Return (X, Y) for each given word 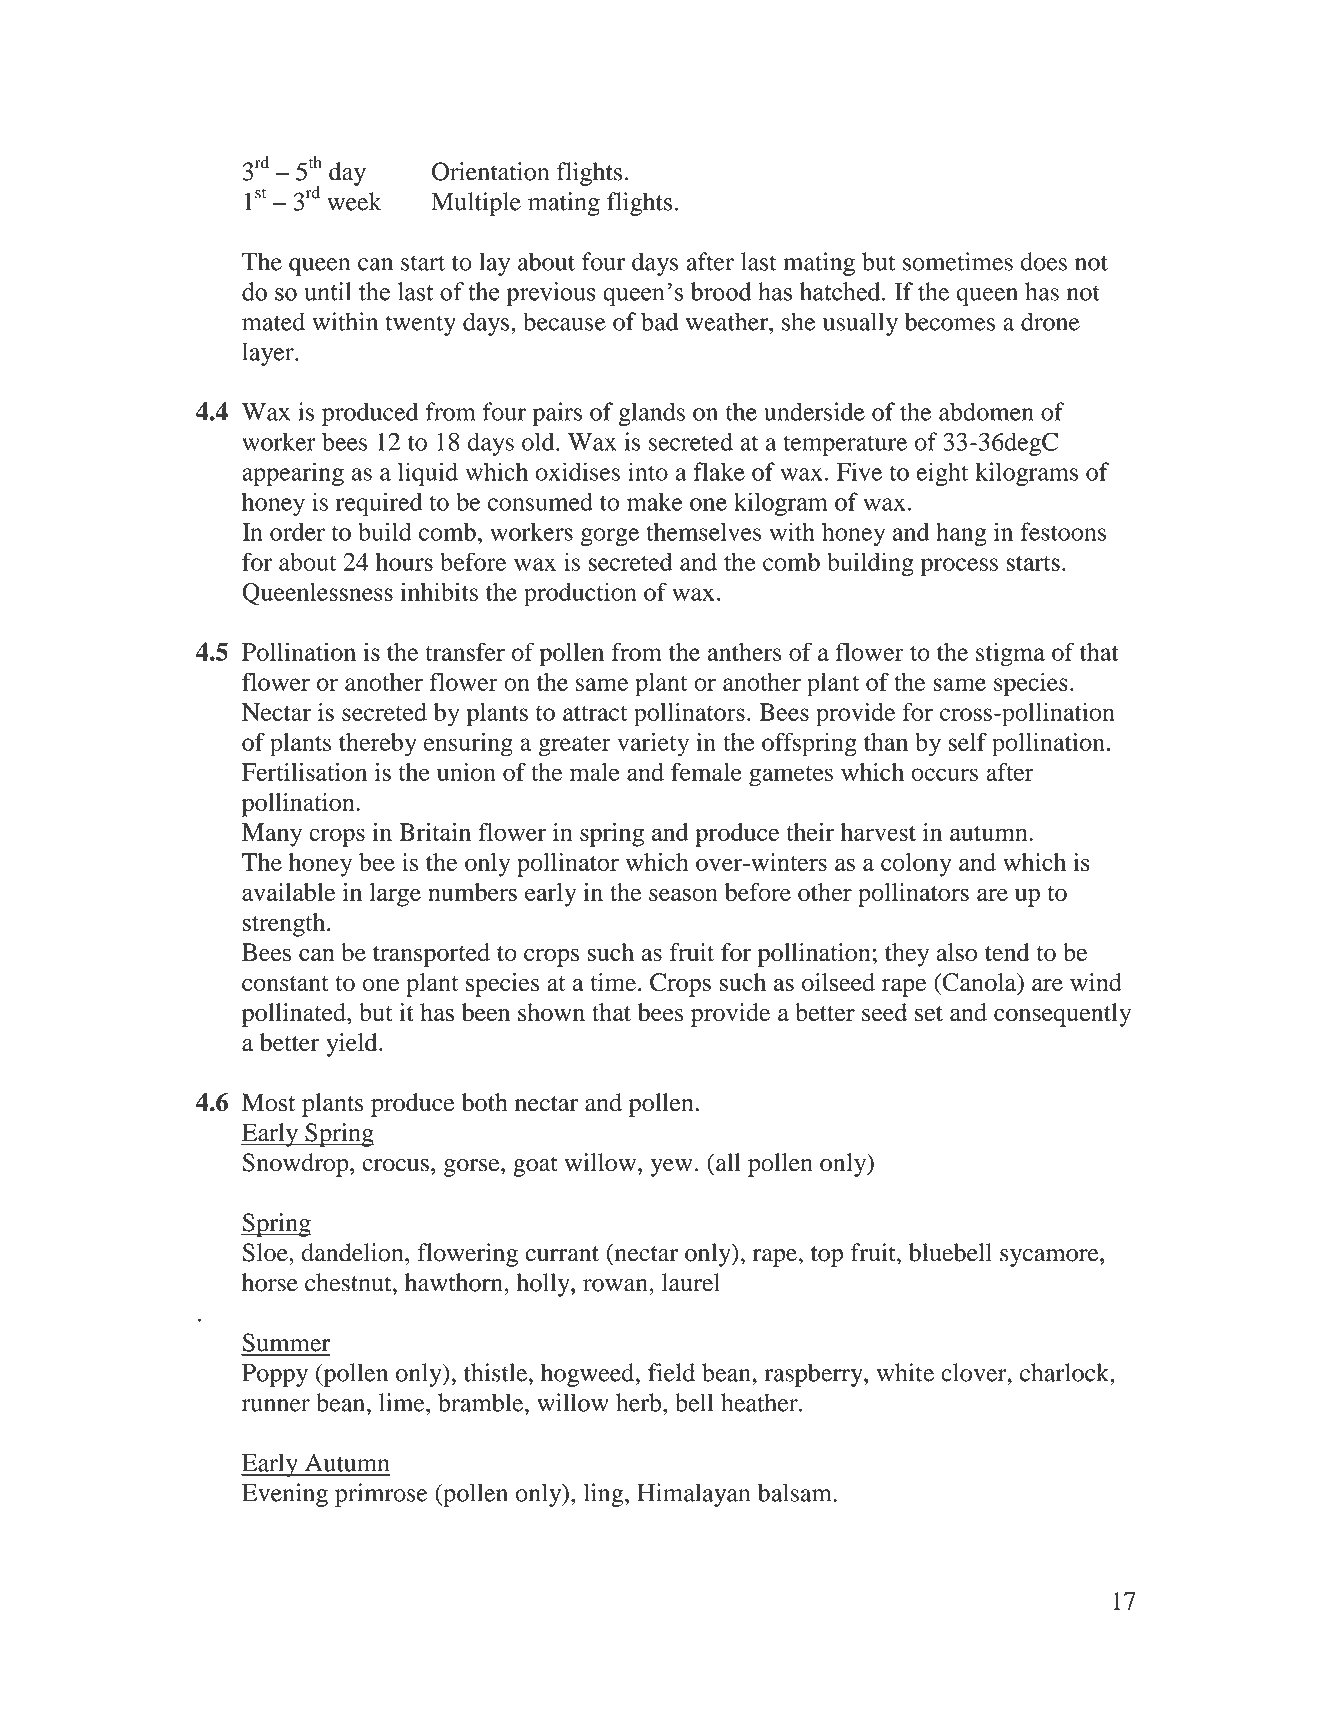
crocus (395, 1165)
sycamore (1050, 1258)
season (683, 894)
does (1043, 261)
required (379, 504)
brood (721, 291)
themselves (704, 531)
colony (916, 865)
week (354, 201)
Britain (435, 832)
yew (672, 1168)
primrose (381, 1495)
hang (961, 534)
